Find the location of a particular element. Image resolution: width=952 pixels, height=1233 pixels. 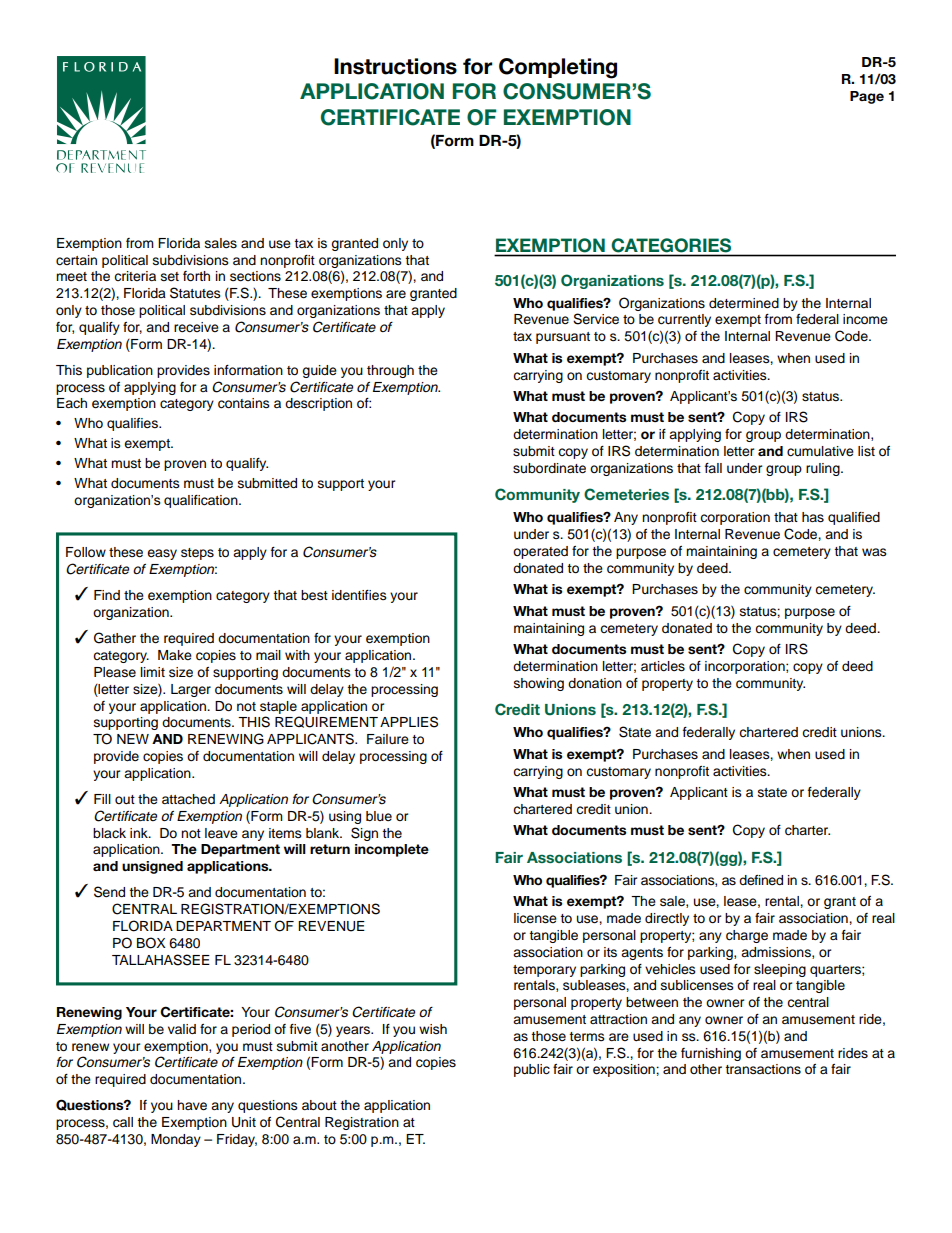

was is located at coordinates (874, 552).
